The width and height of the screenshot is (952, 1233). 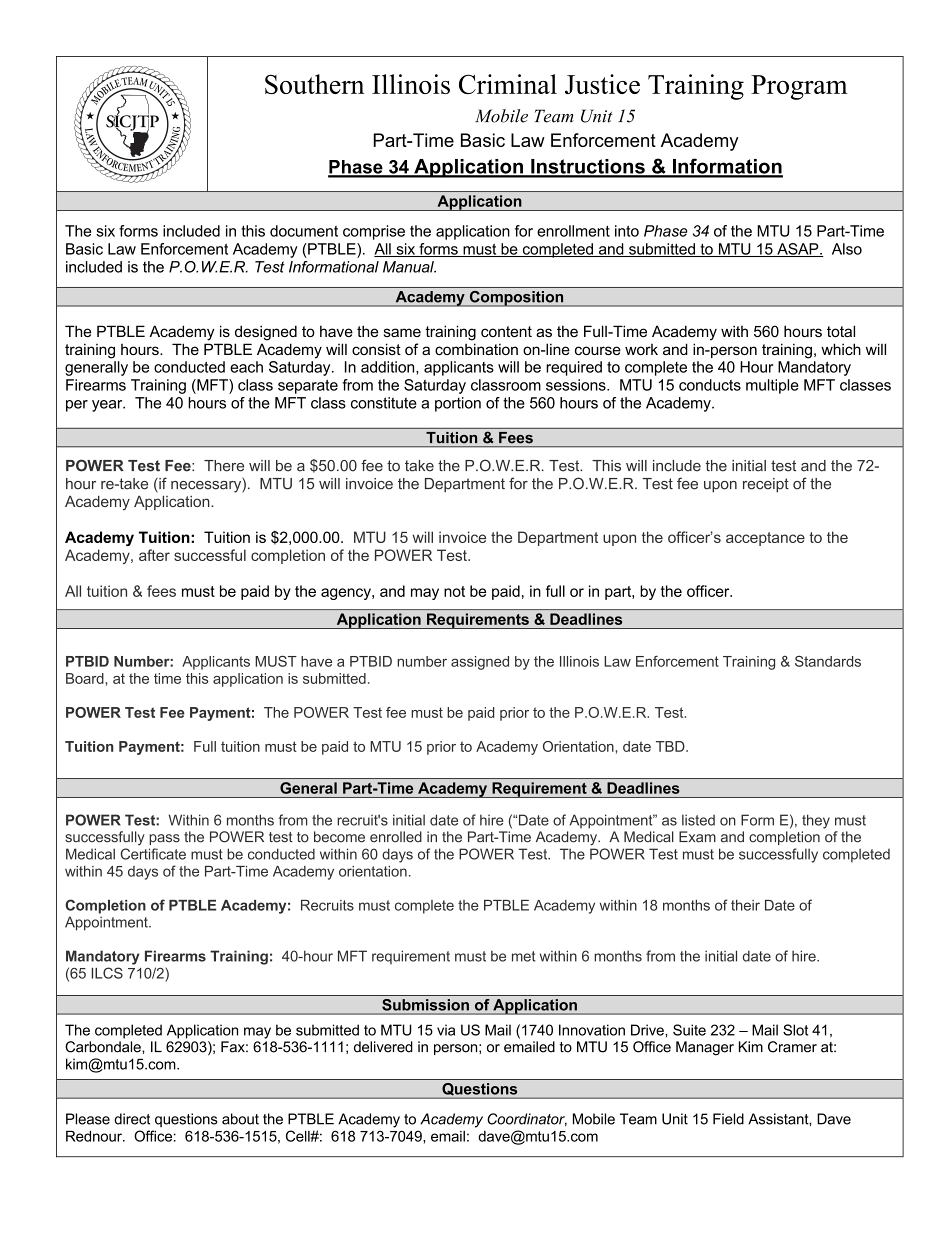 What do you see at coordinates (132, 1119) in the screenshot?
I see `direct` at bounding box center [132, 1119].
